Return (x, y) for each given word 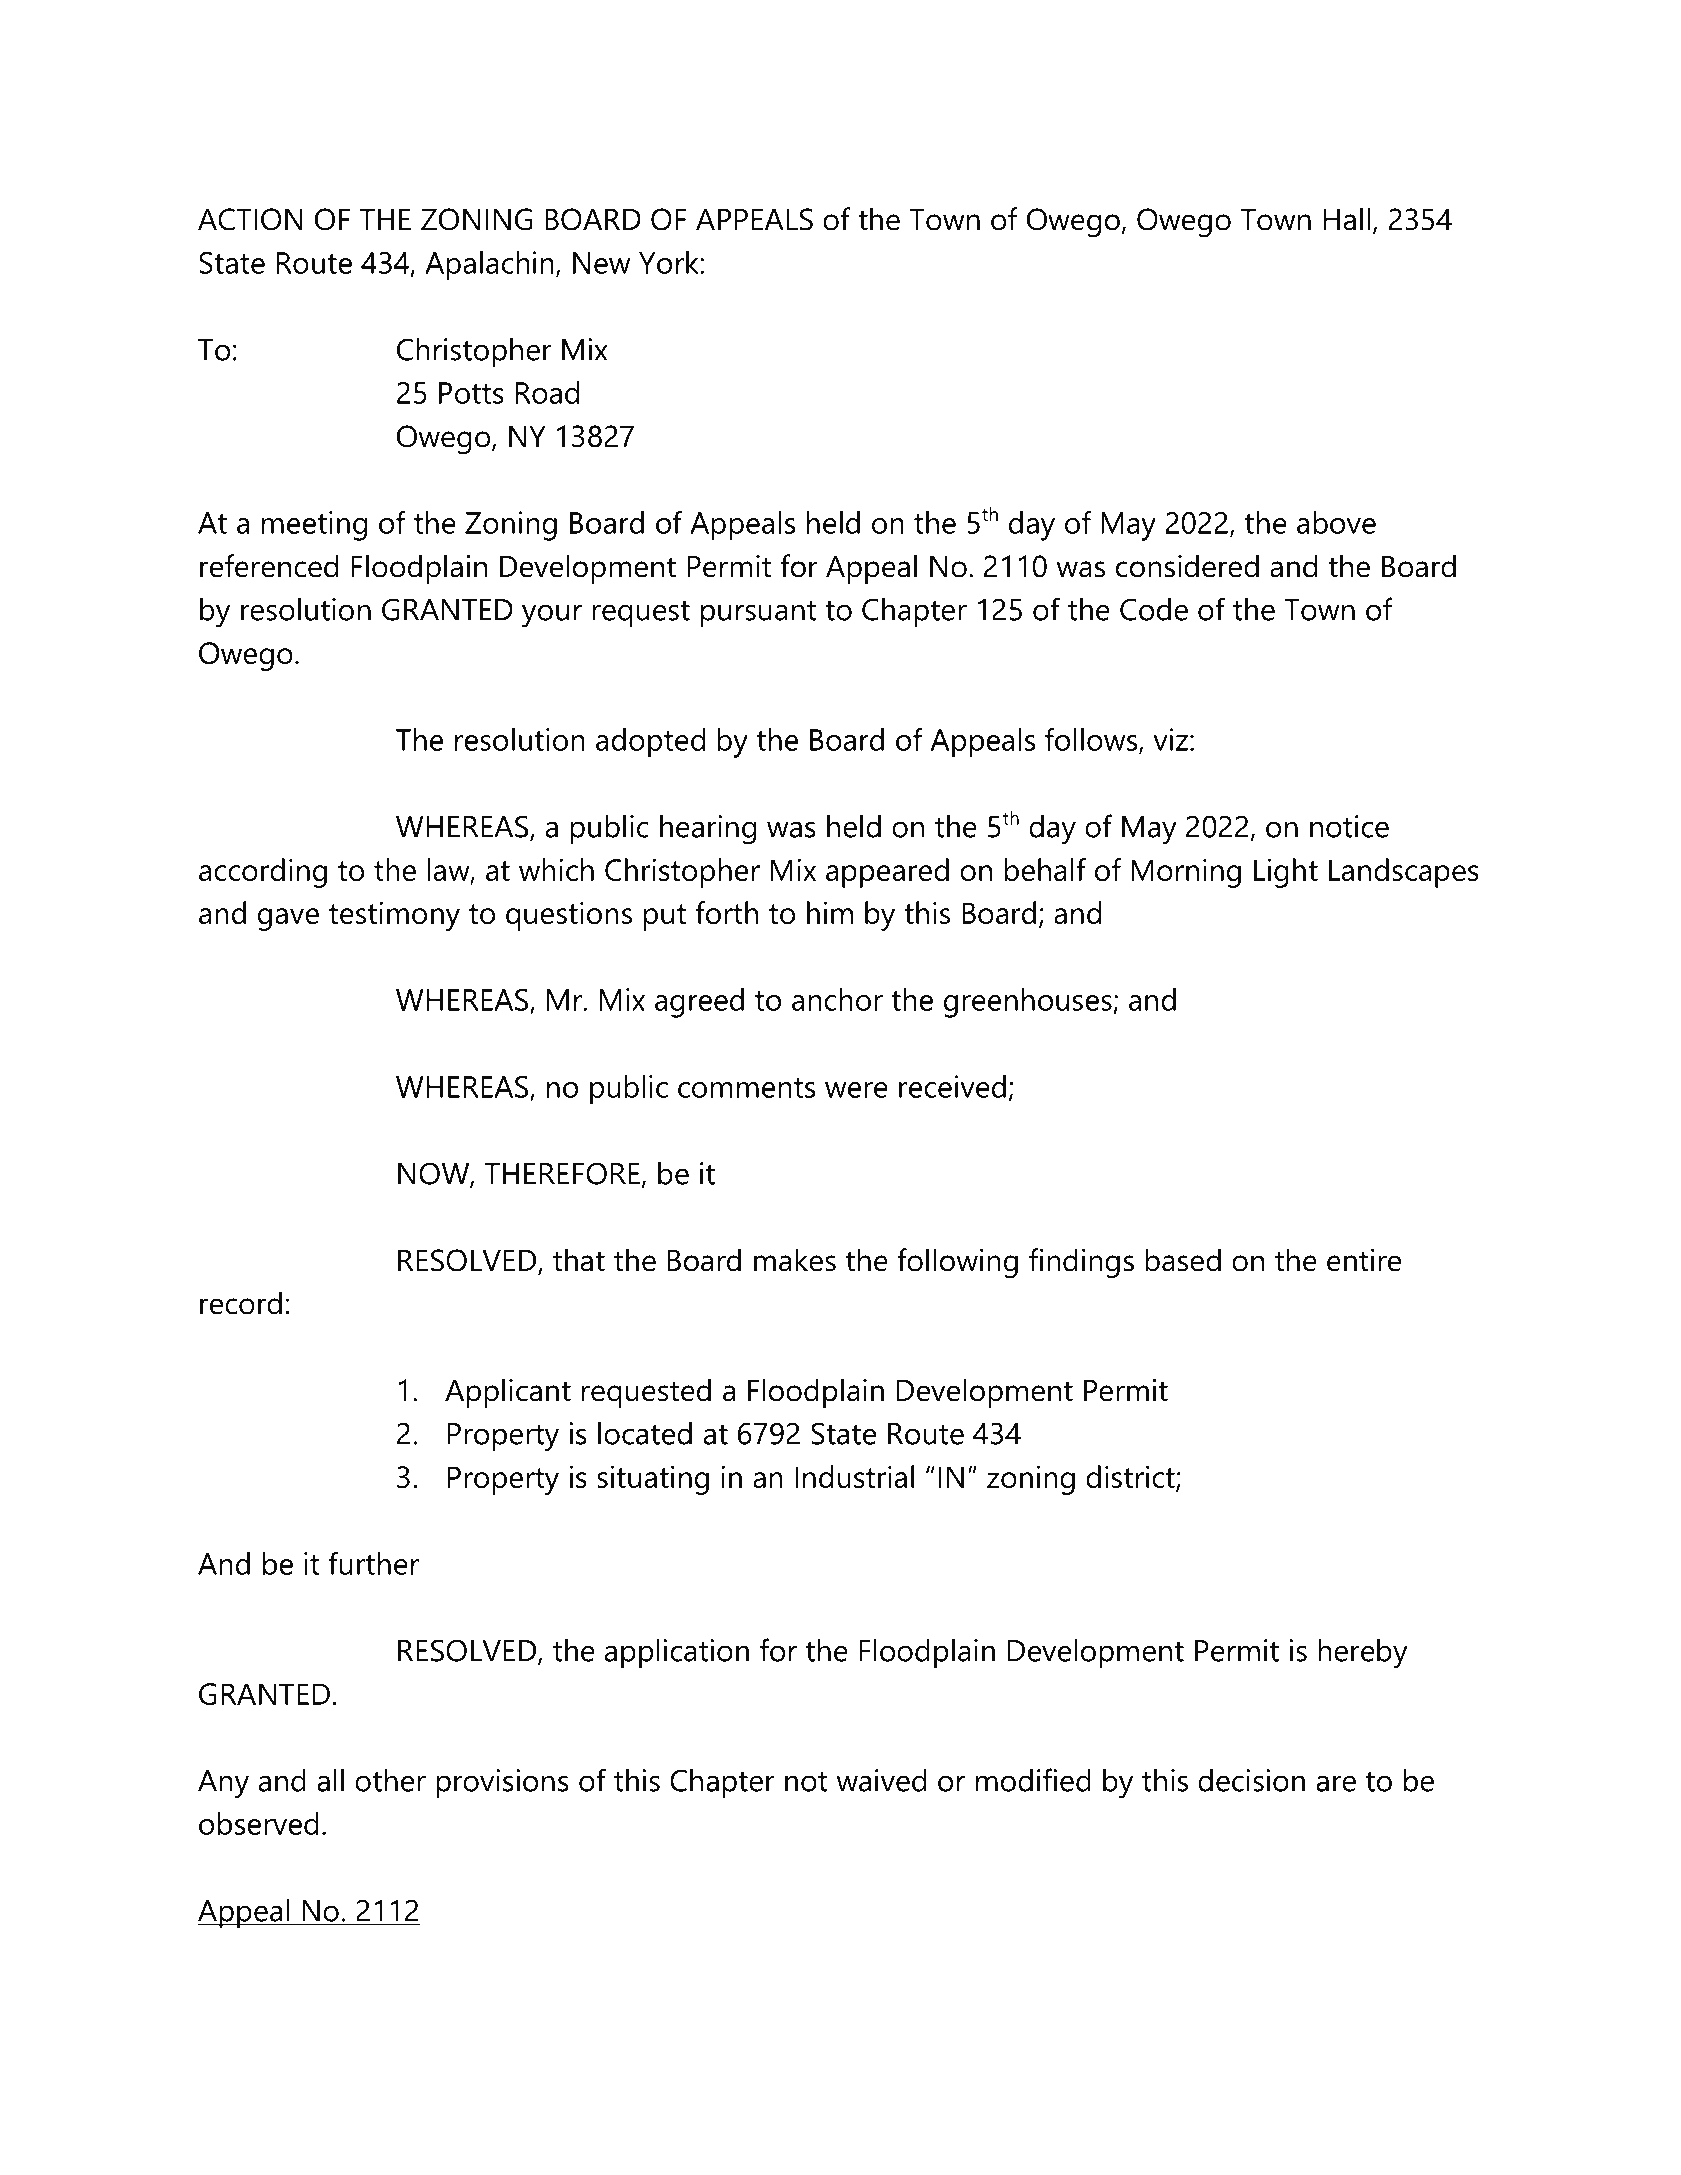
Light (1286, 873)
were (856, 1090)
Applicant (508, 1393)
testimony (394, 916)
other (390, 1780)
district (1131, 1478)
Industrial (854, 1476)
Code (1154, 609)
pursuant (758, 614)
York (670, 262)
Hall (1346, 219)
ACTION (250, 219)
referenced (269, 566)
